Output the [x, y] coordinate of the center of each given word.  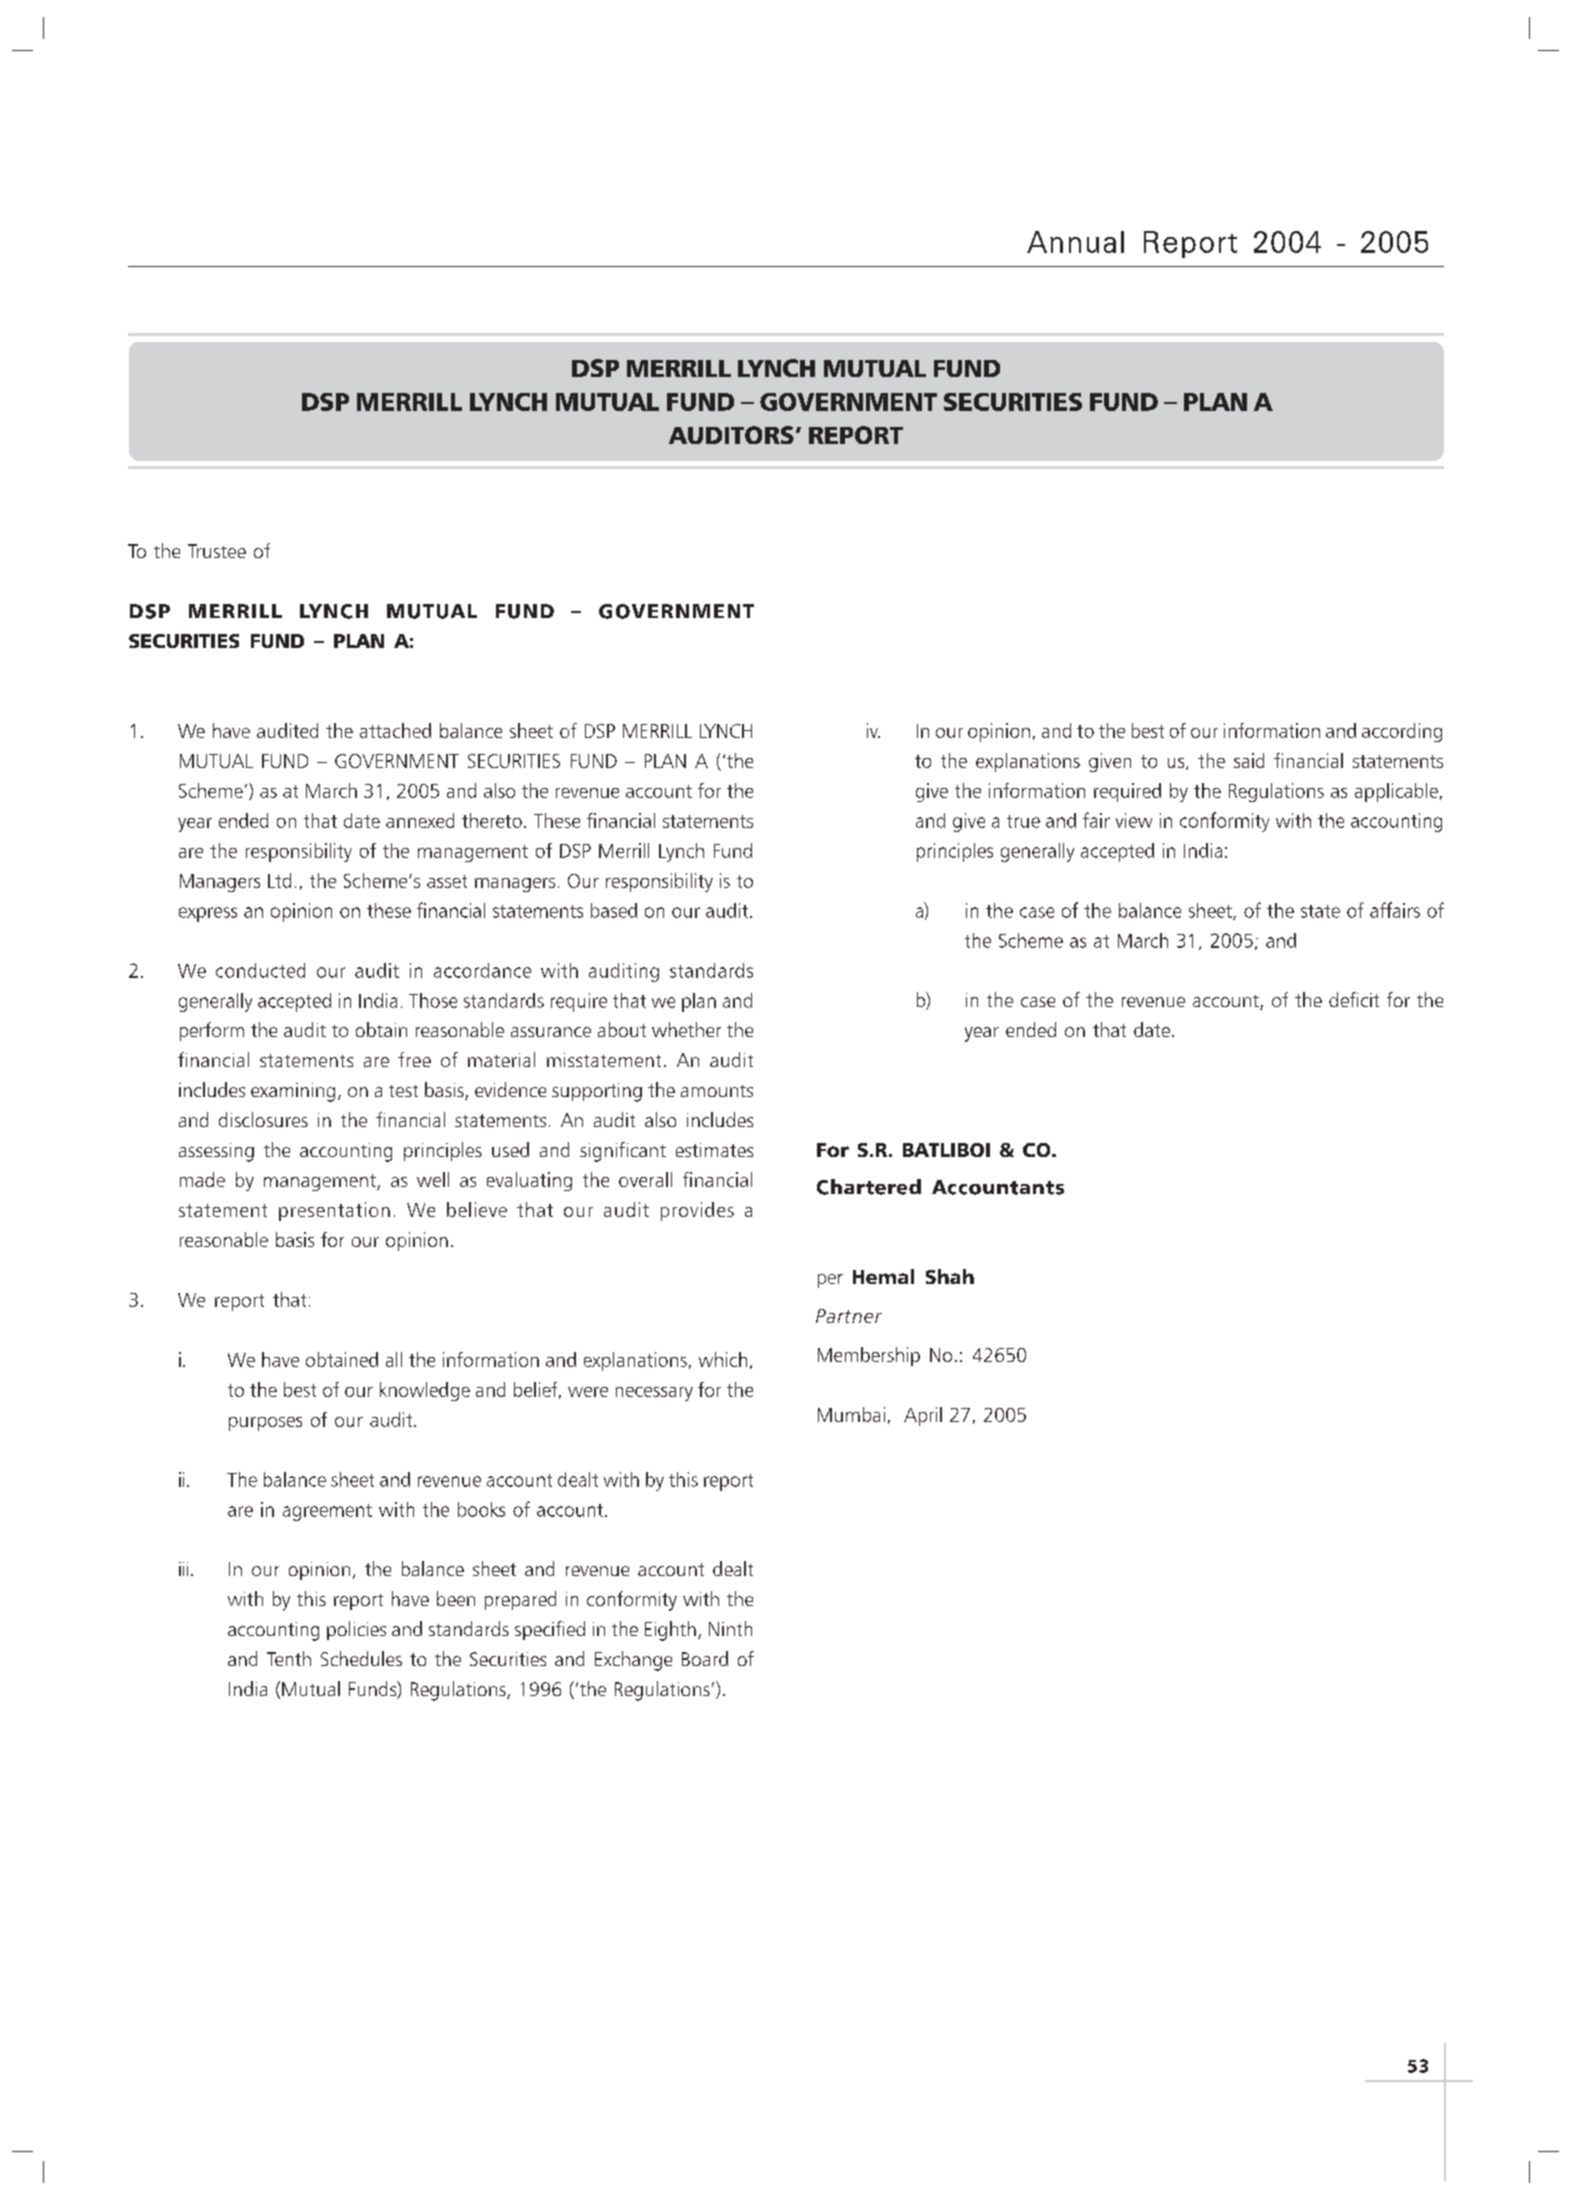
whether [686, 1029]
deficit [1354, 999]
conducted [260, 970]
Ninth [730, 1628]
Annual [1075, 242]
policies [356, 1630]
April [923, 1416]
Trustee [217, 551]
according [1402, 732]
